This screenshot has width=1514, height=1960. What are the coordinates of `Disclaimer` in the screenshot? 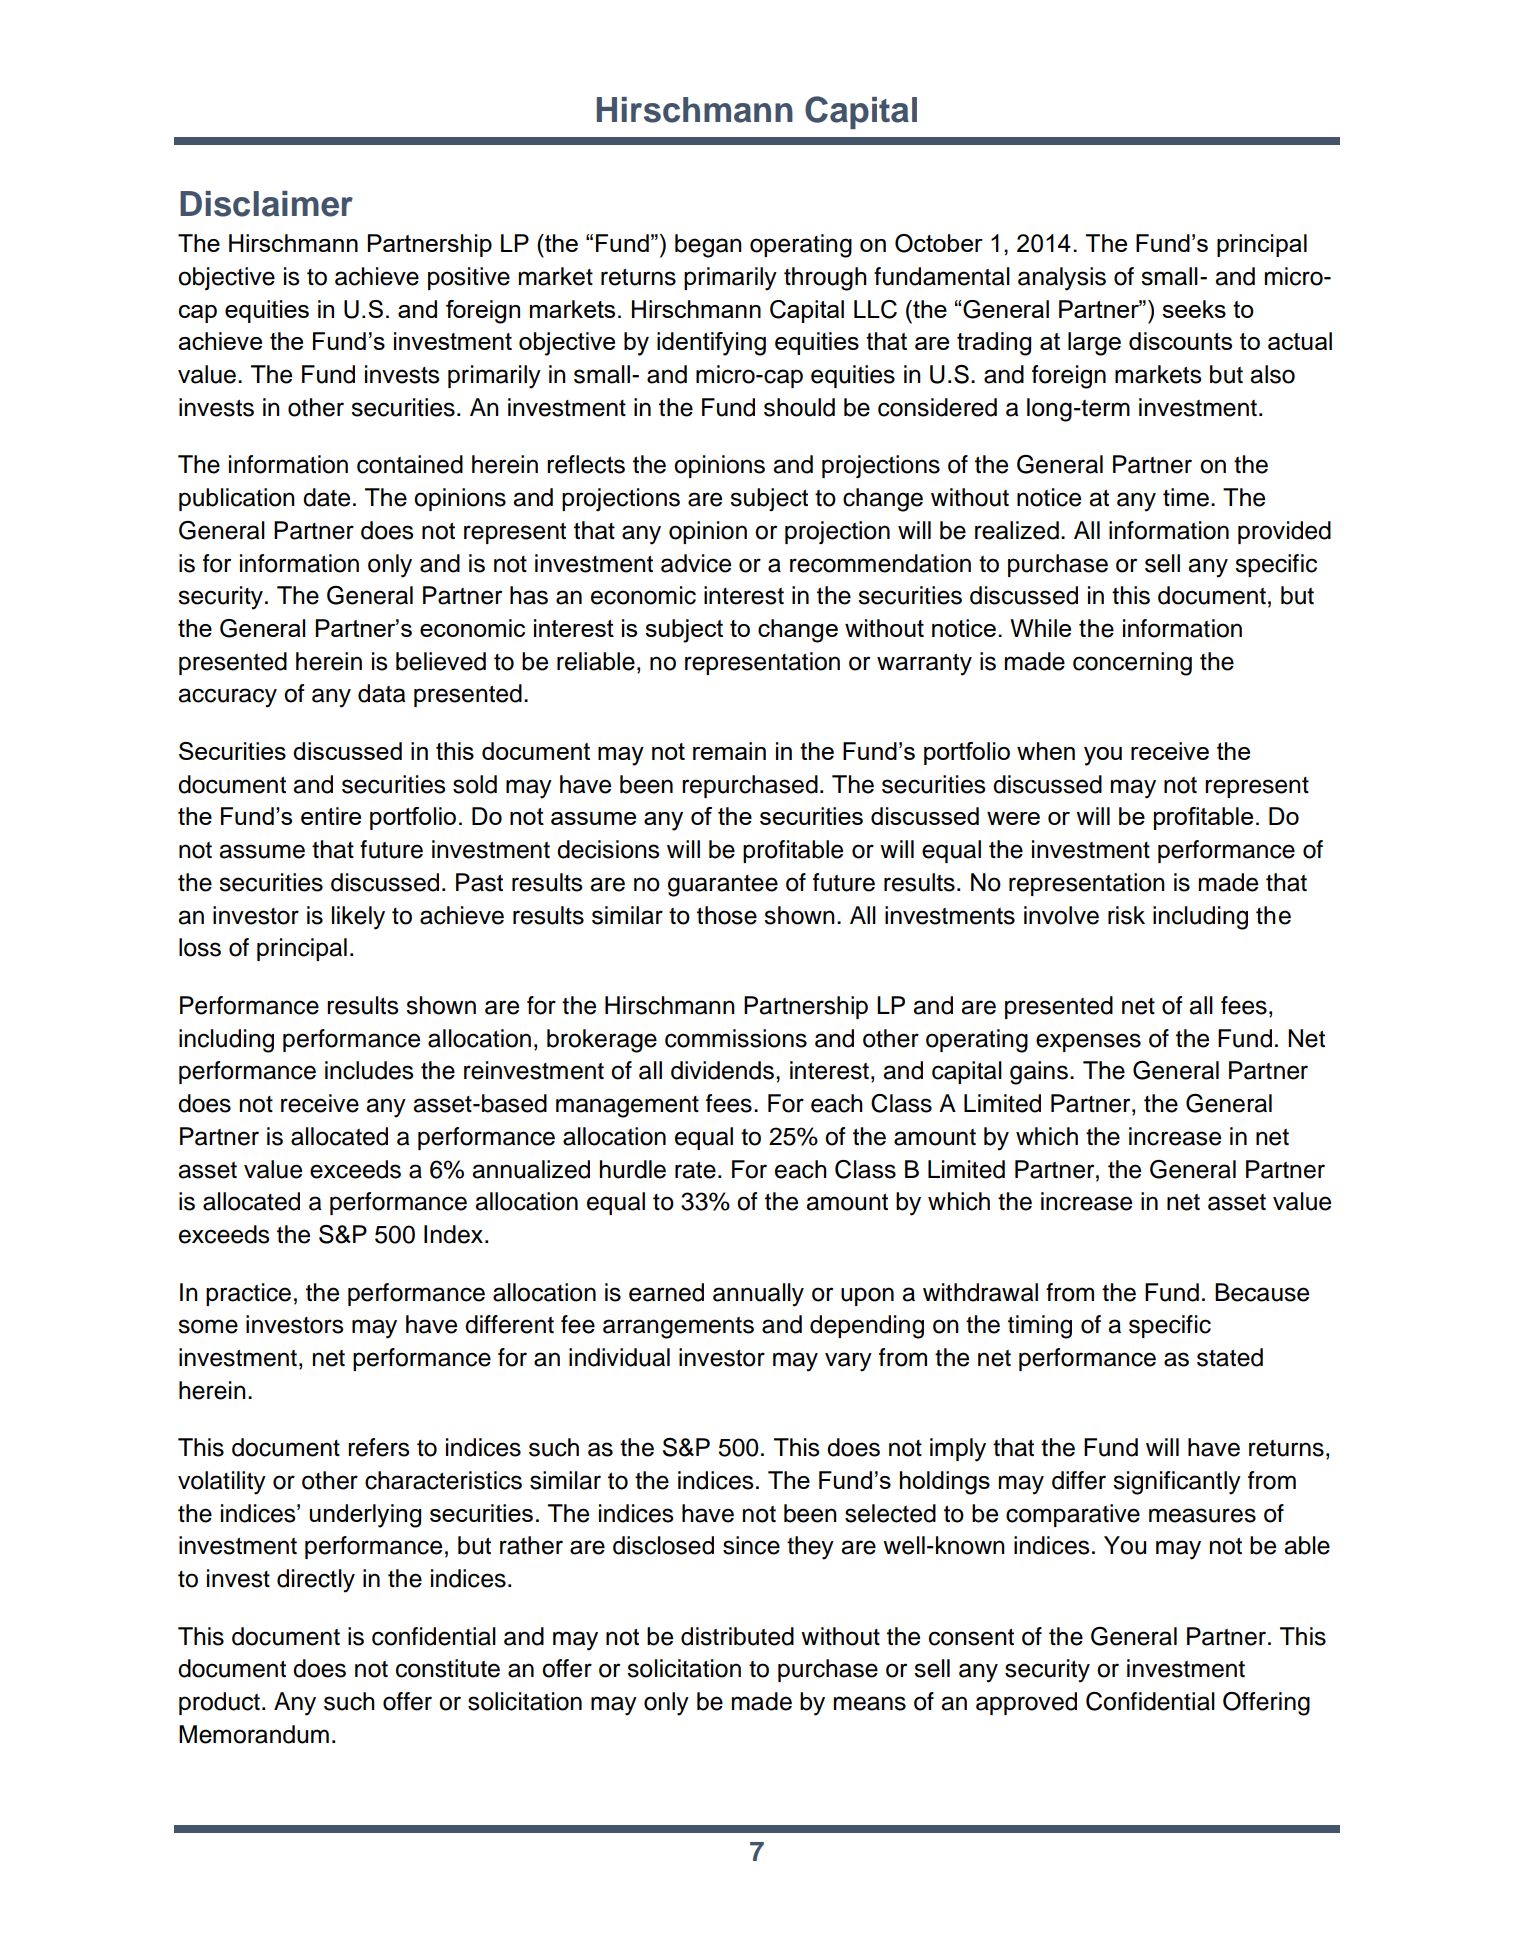 It's located at (266, 204).
